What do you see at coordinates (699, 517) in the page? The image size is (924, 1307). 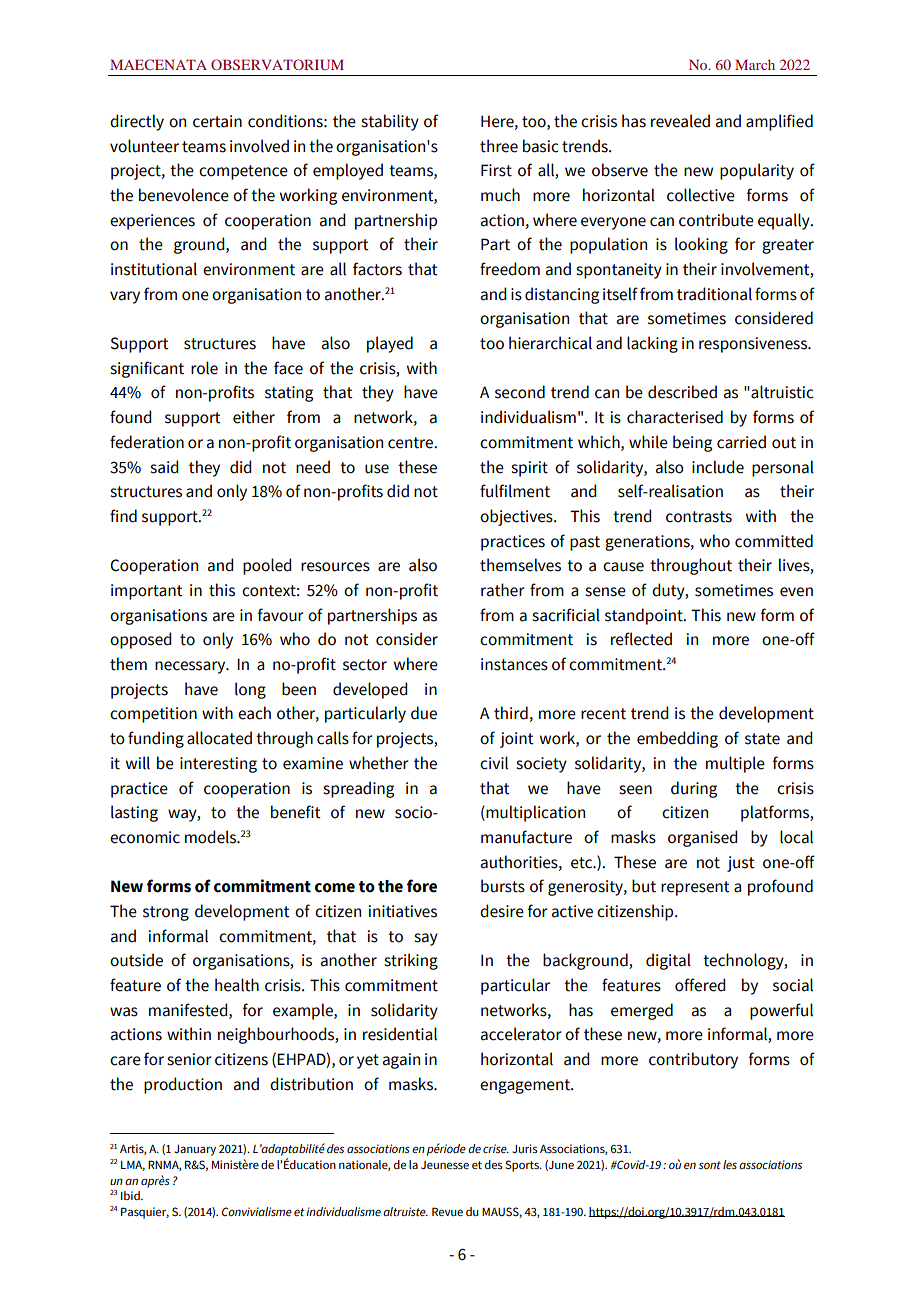 I see `contrasts` at bounding box center [699, 517].
